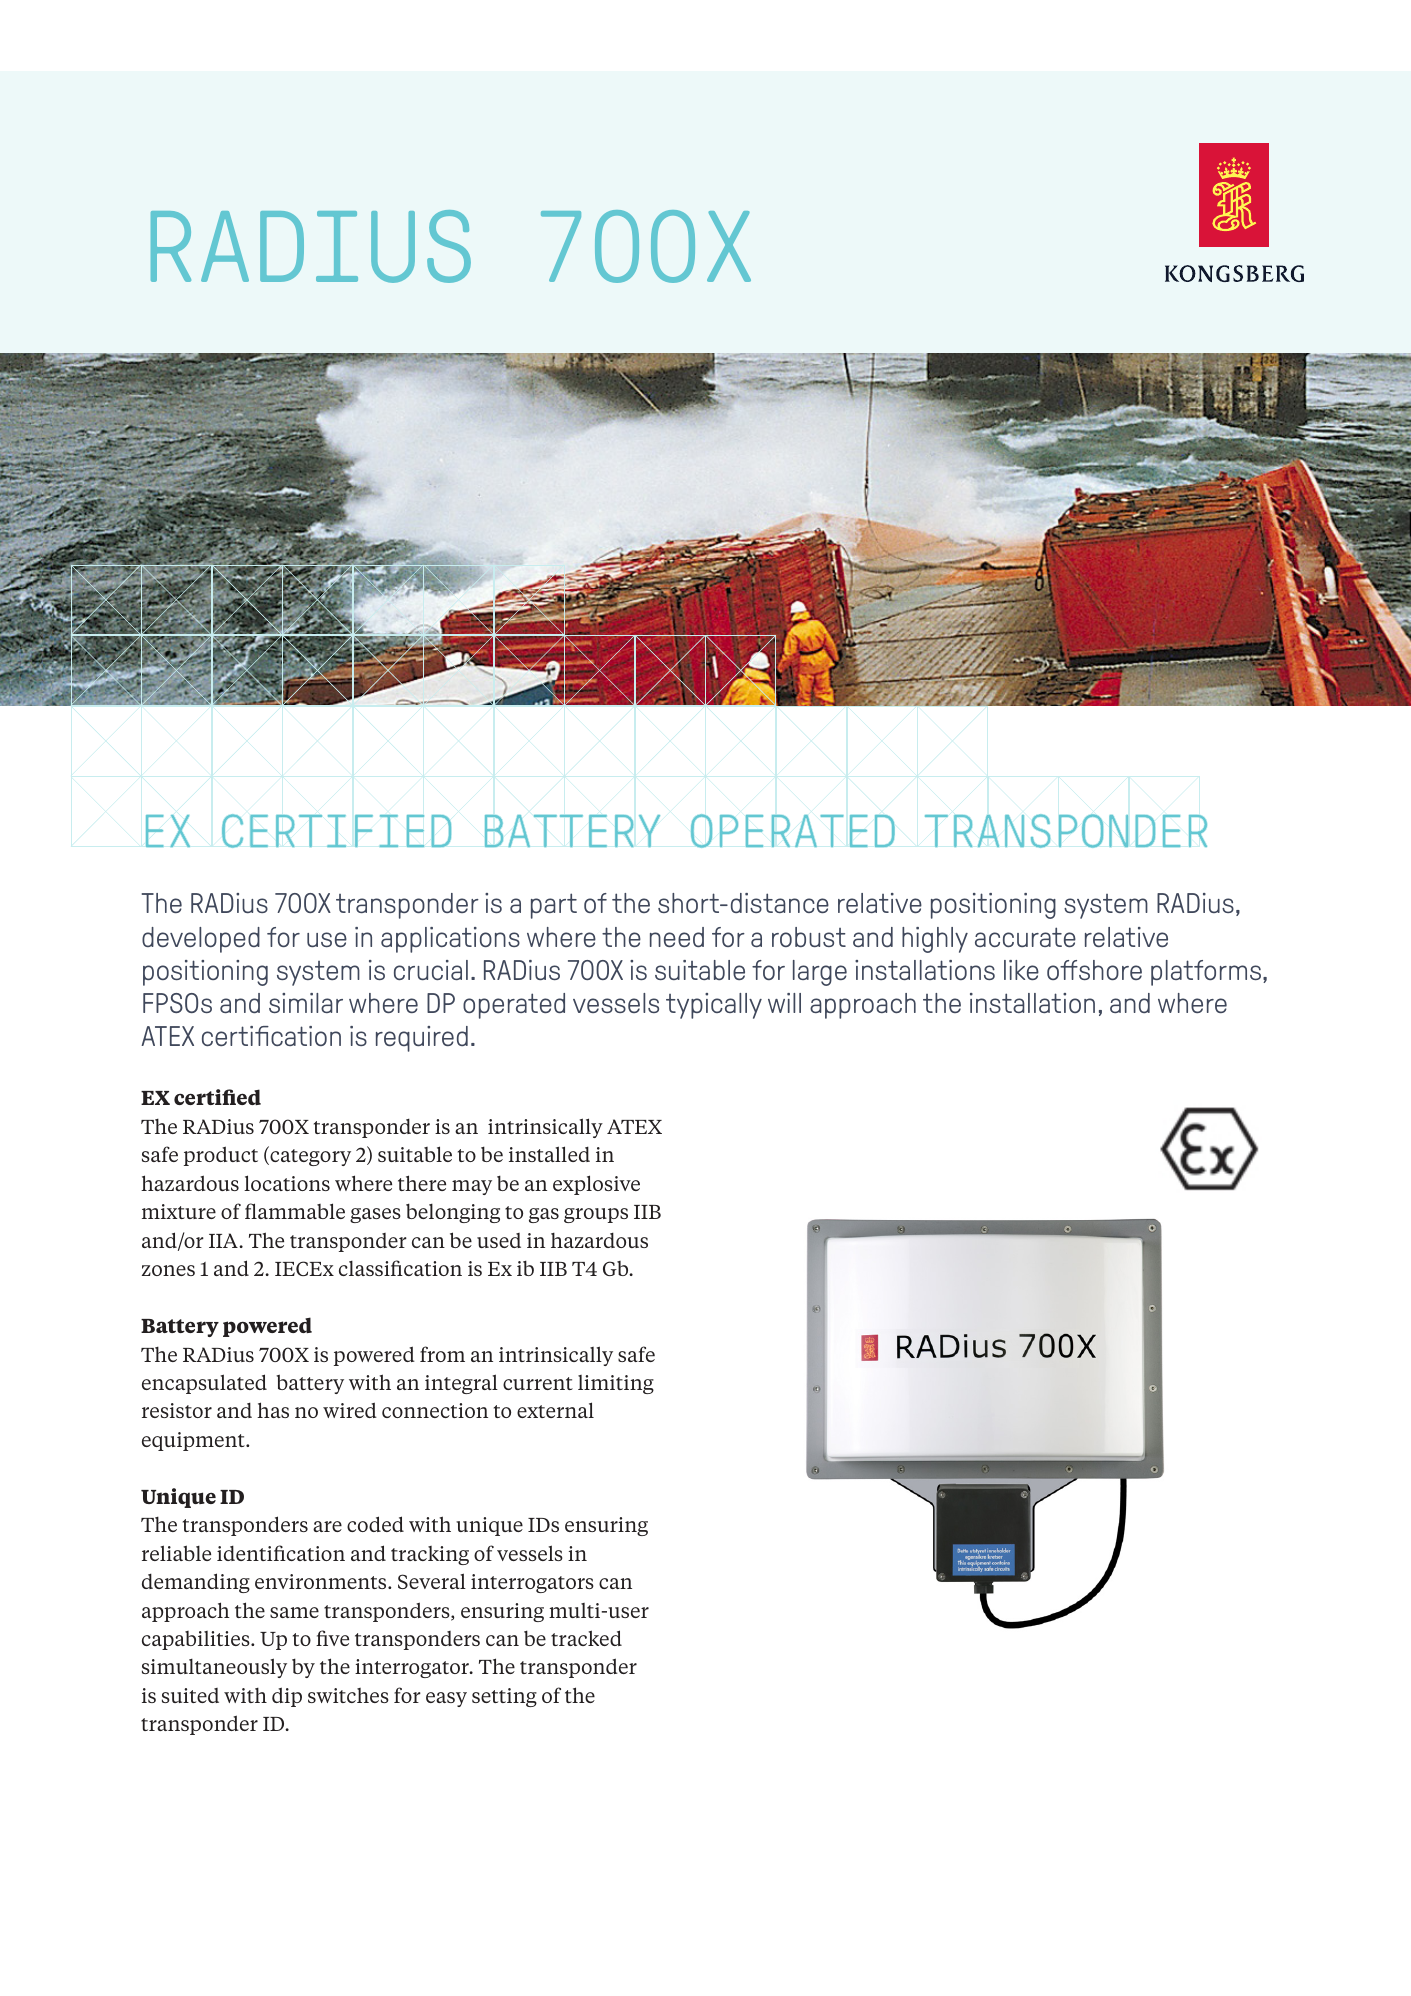  Describe the element at coordinates (586, 1638) in the screenshot. I see `tracked` at that location.
